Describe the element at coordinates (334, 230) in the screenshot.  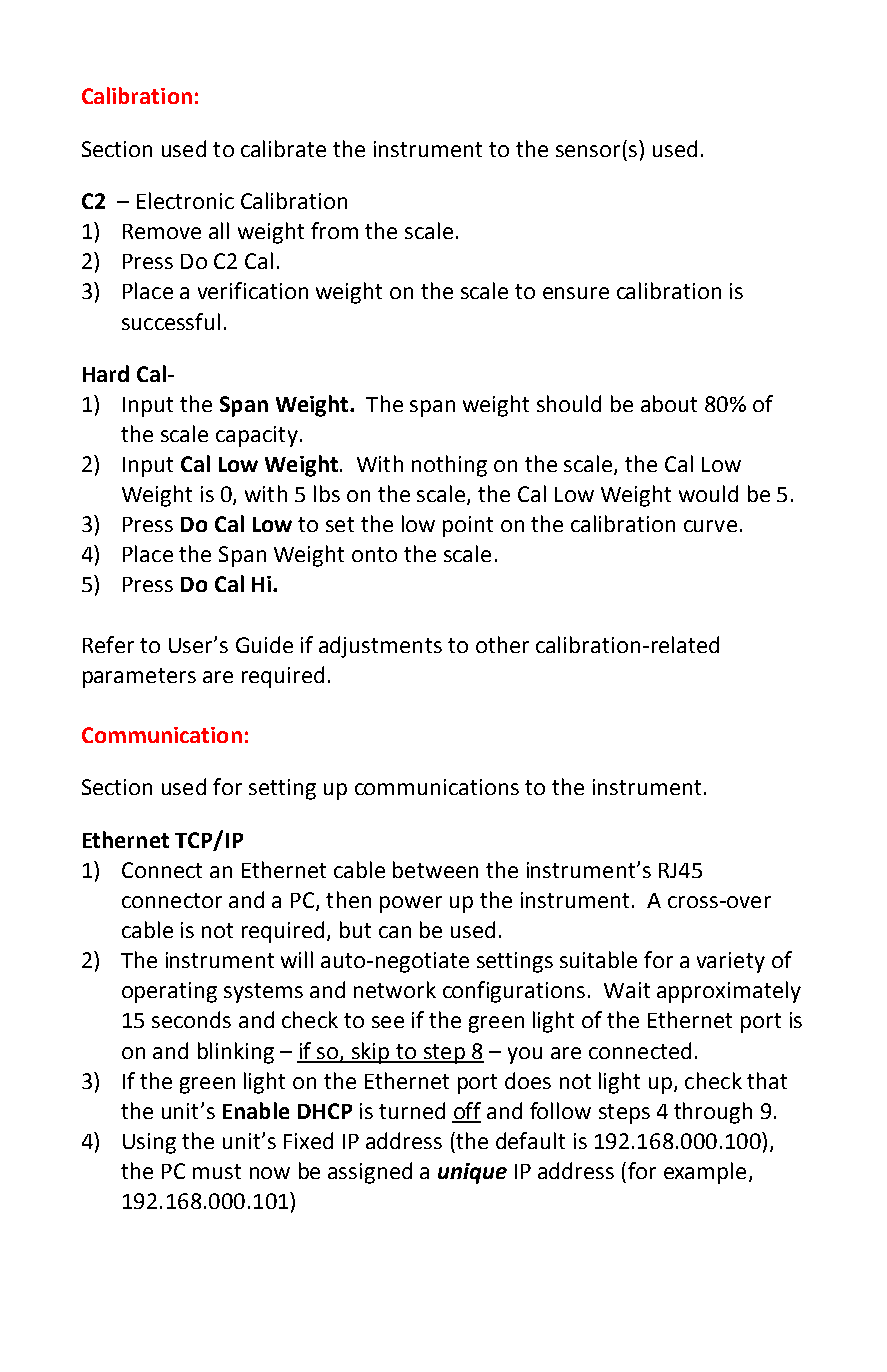
I see `from` at that location.
